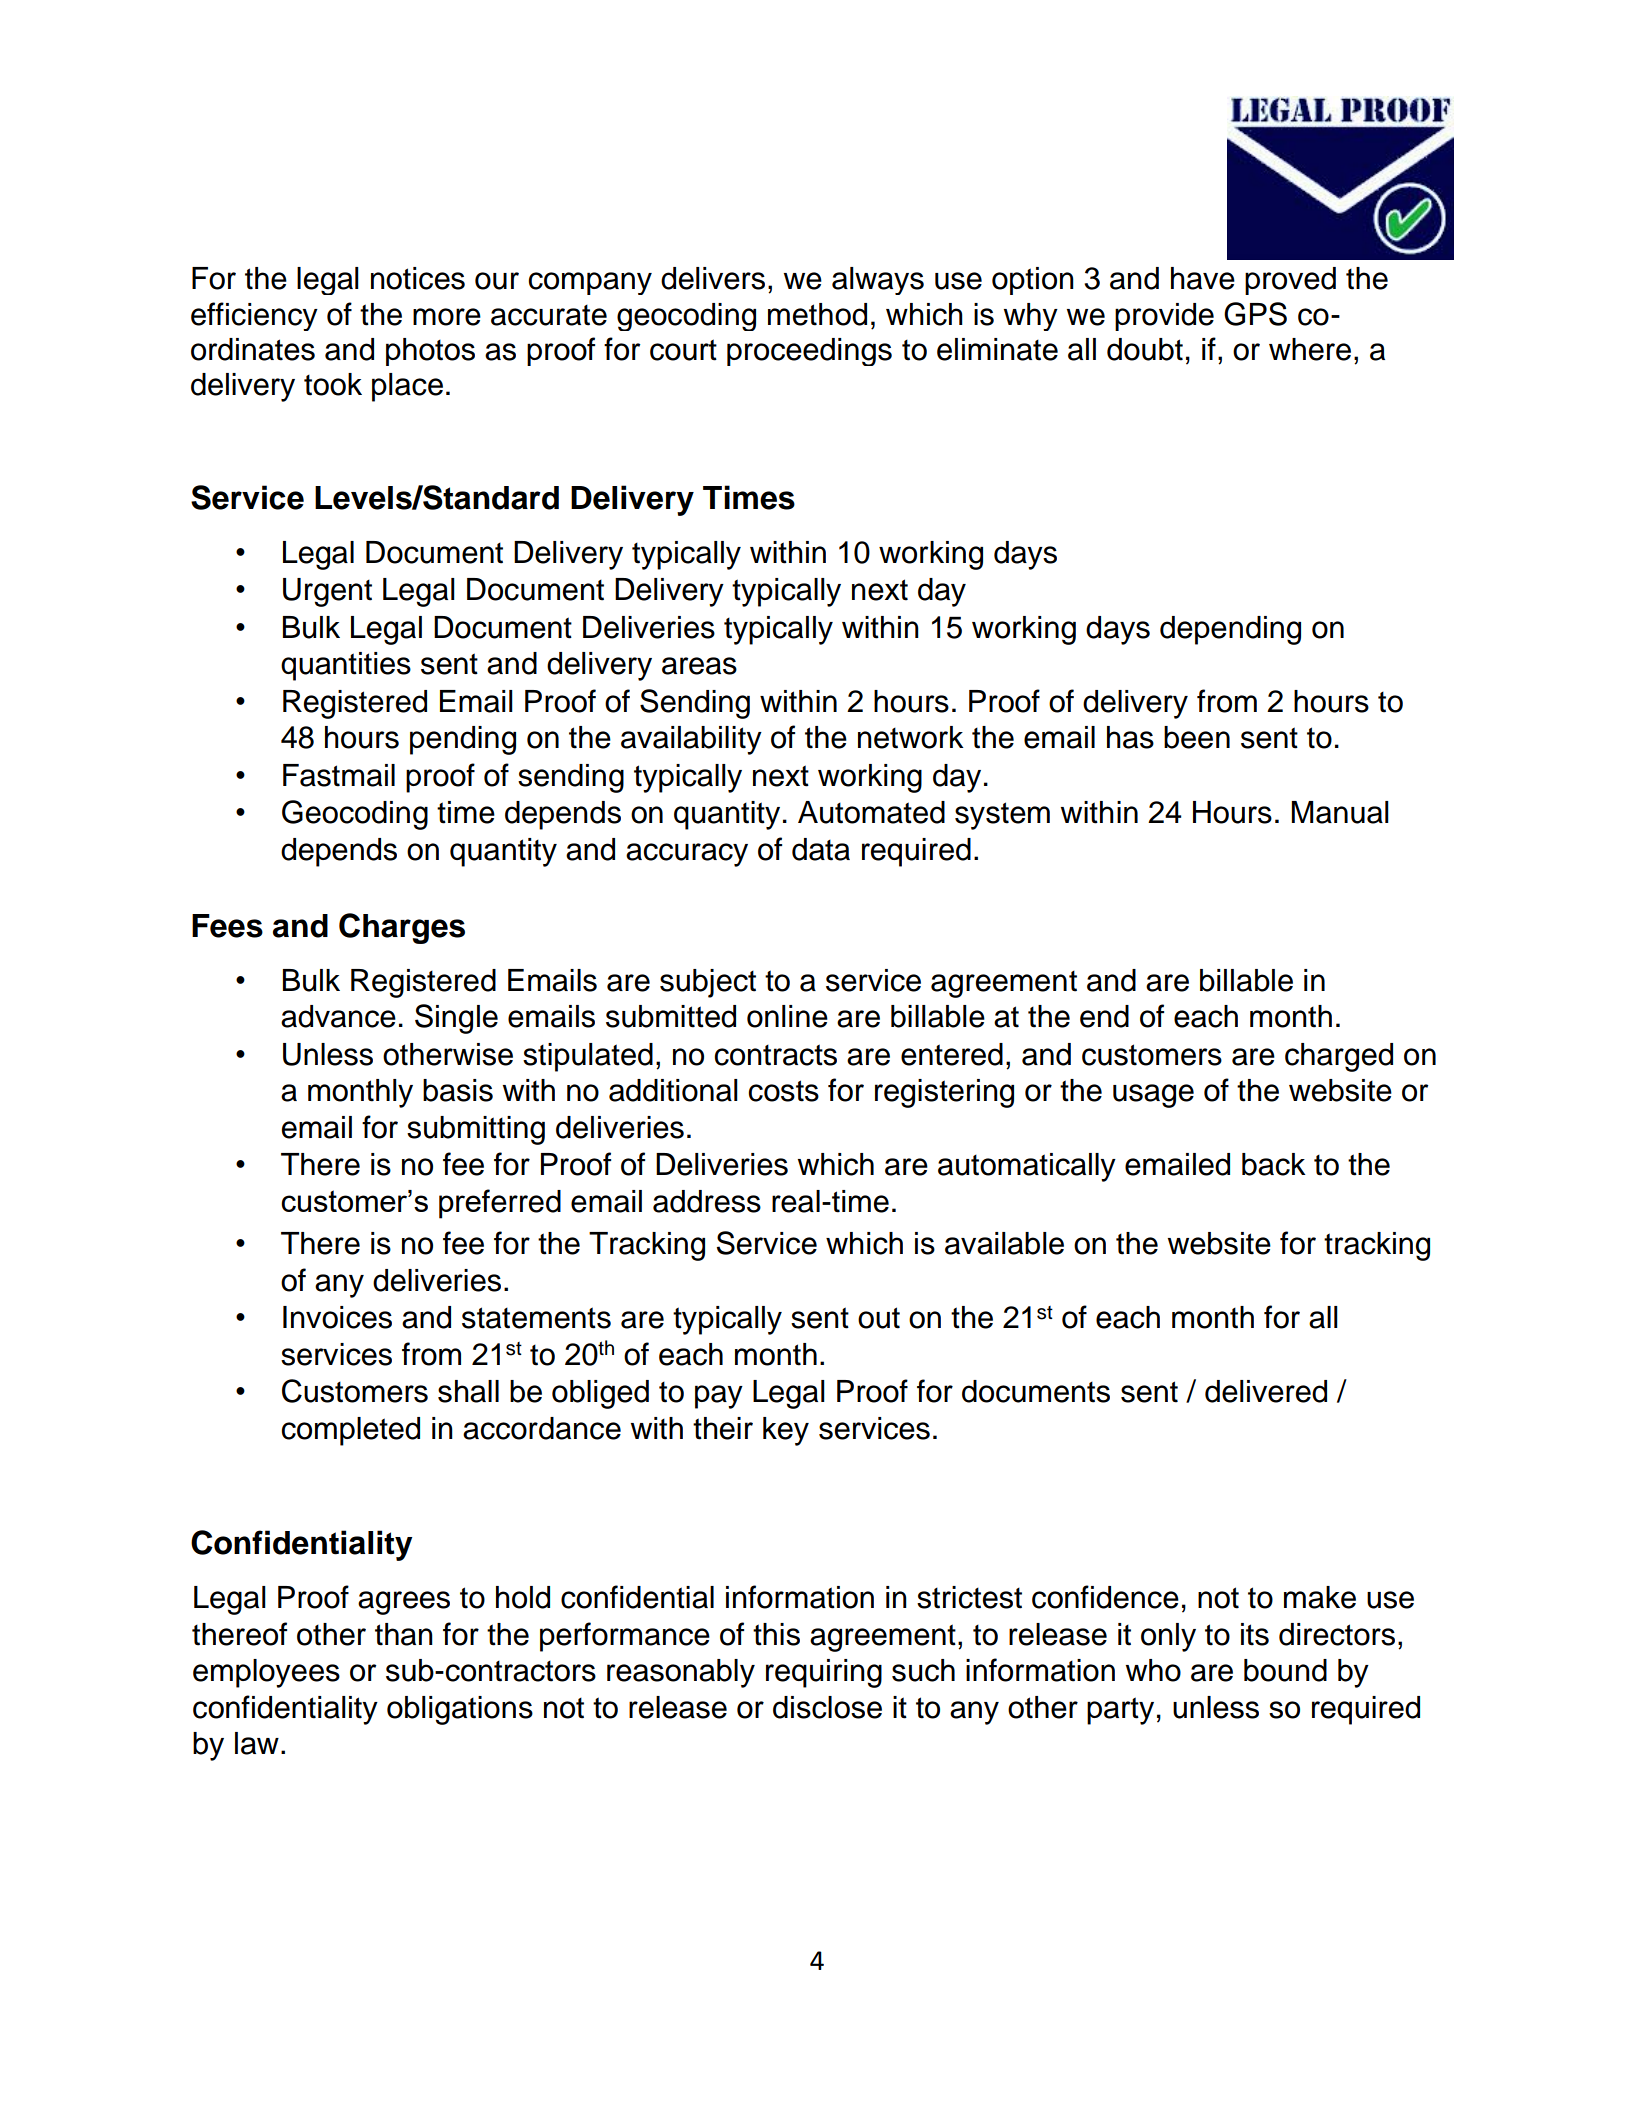 The width and height of the document is (1634, 2115). Describe the element at coordinates (1274, 1164) in the document. I see `back` at that location.
